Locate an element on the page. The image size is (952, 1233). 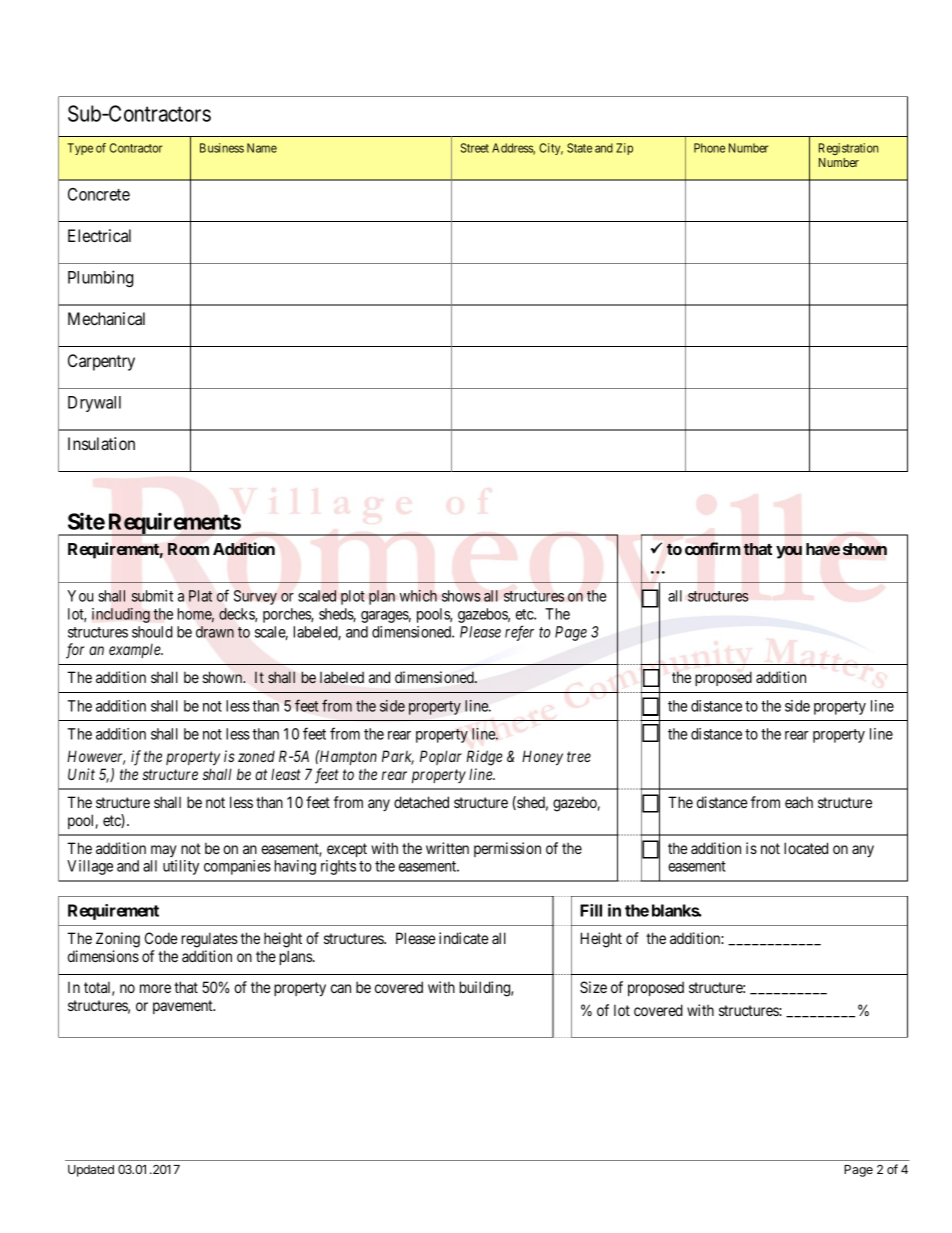
can is located at coordinates (341, 988).
